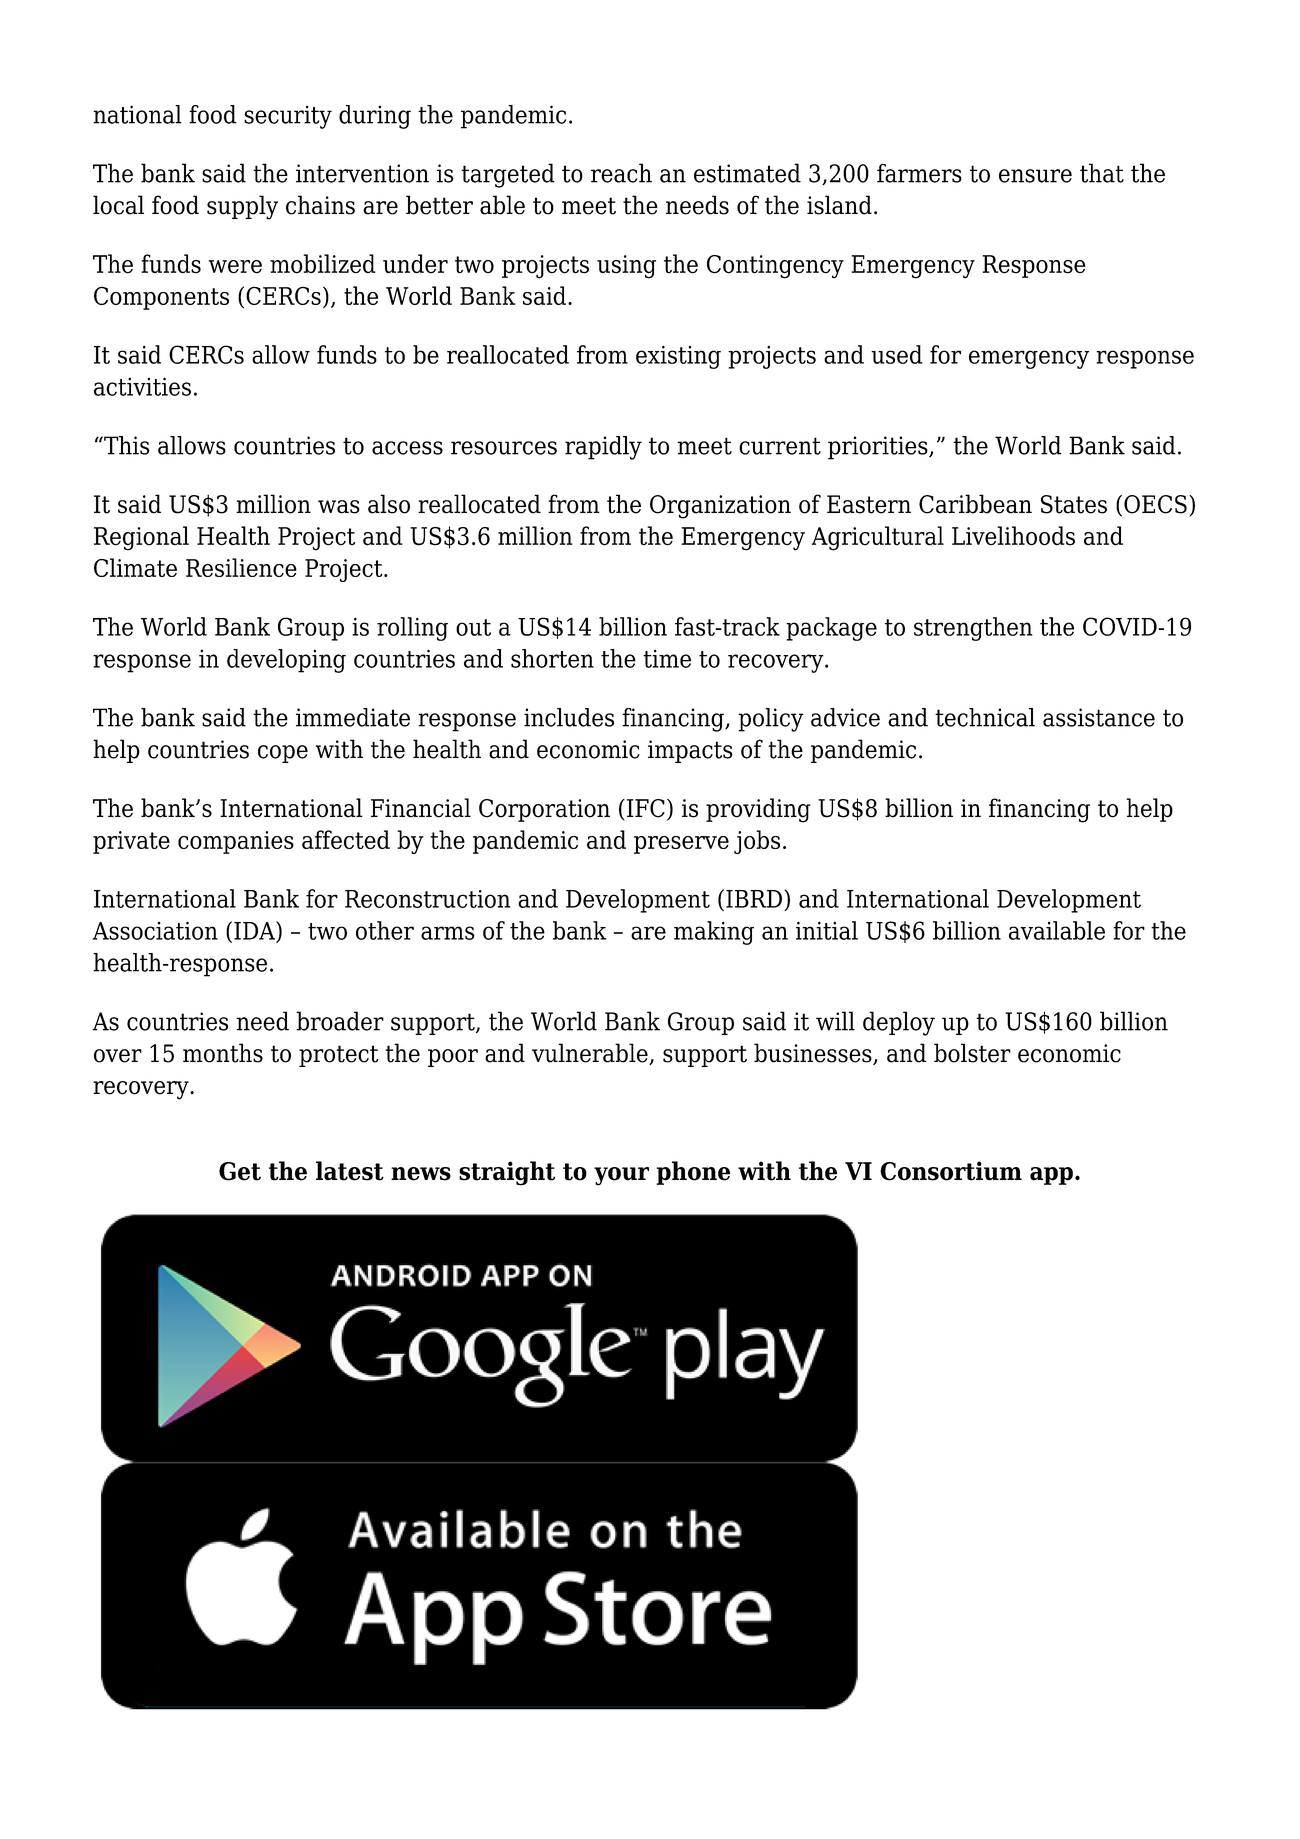 The image size is (1300, 1839). I want to click on your, so click(621, 1176).
